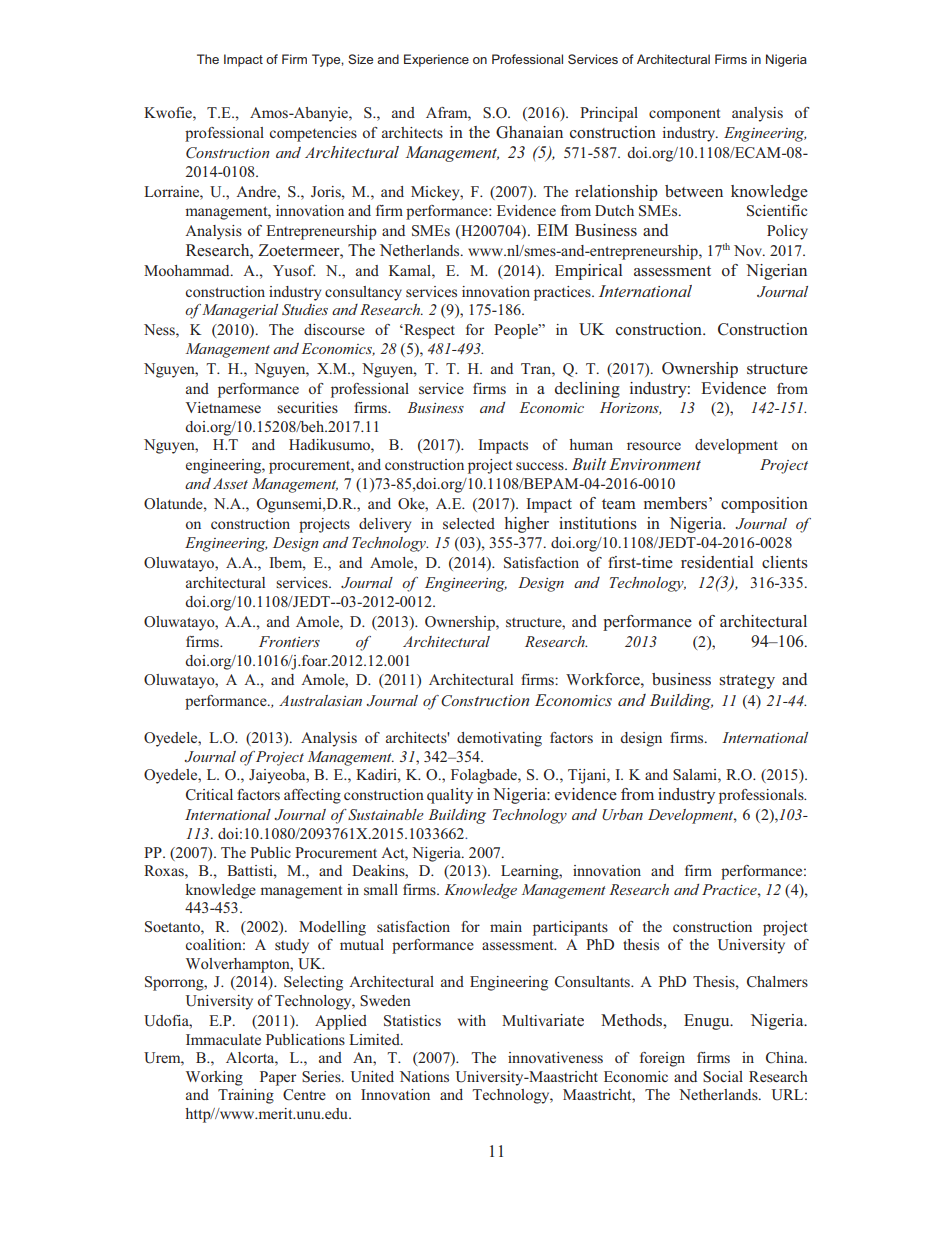 The height and width of the page is (1233, 952). I want to click on Social, so click(723, 1077).
